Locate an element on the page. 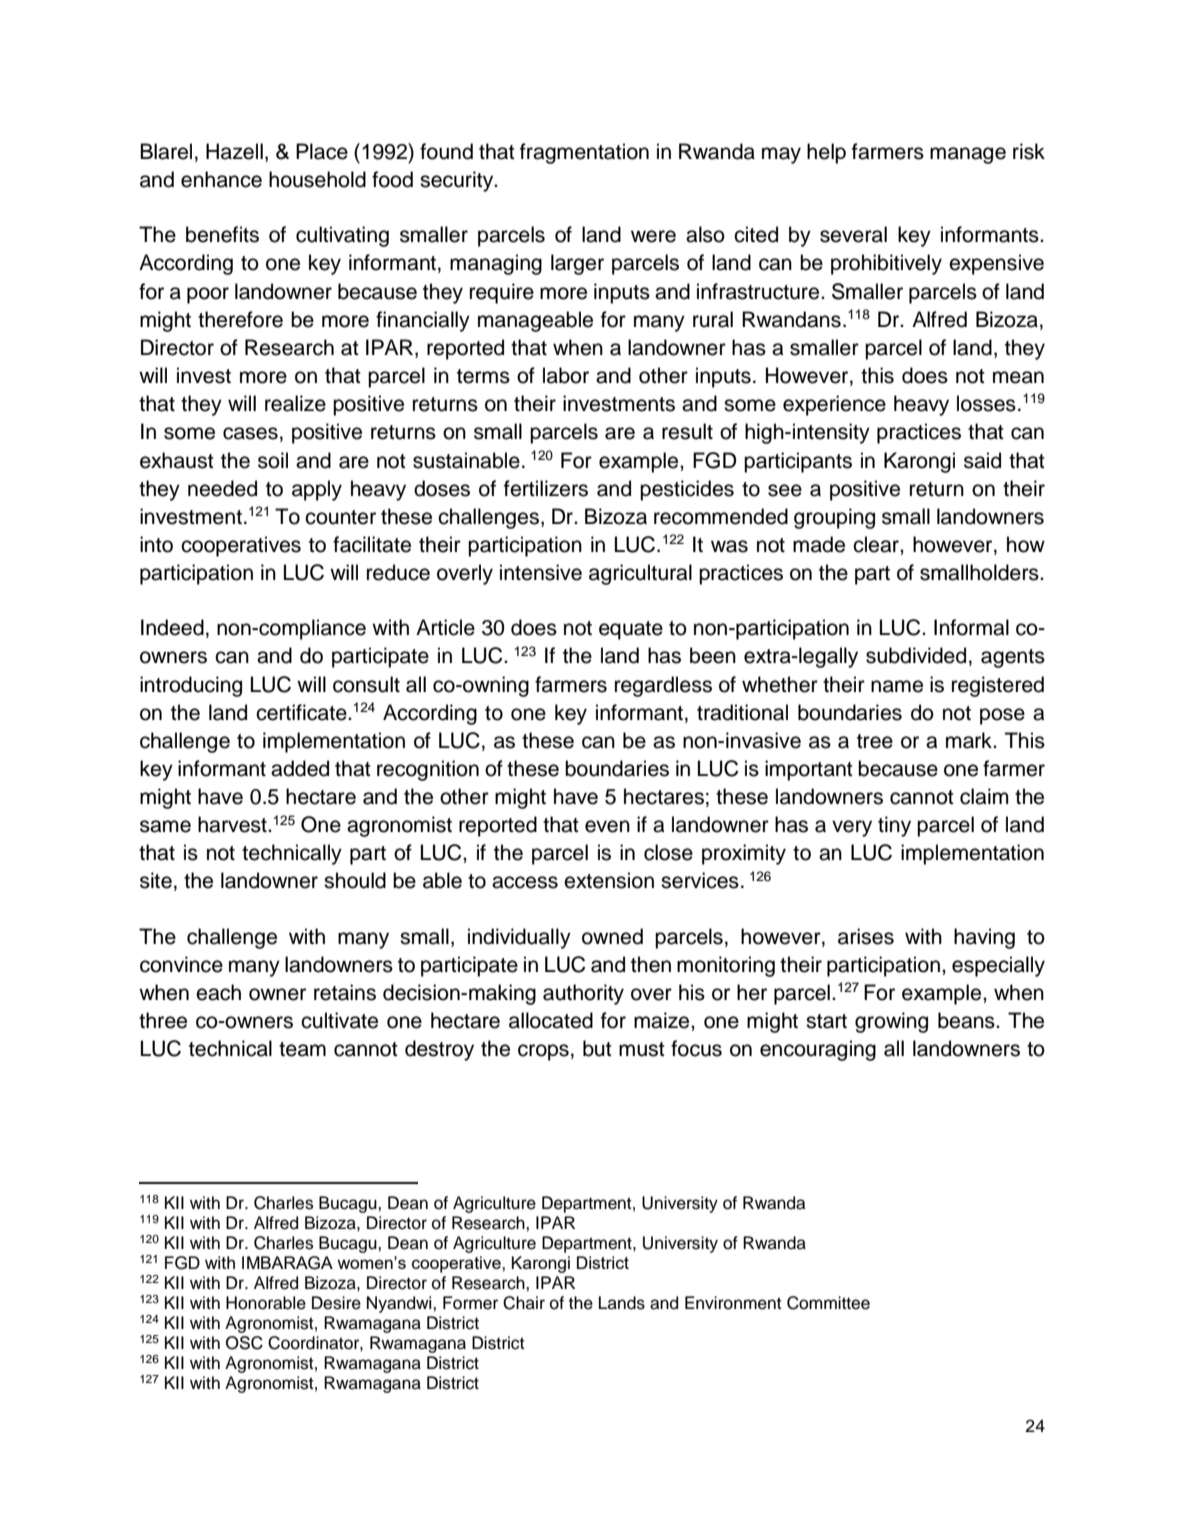 Image resolution: width=1184 pixels, height=1532 pixels. enhance is located at coordinates (221, 179).
